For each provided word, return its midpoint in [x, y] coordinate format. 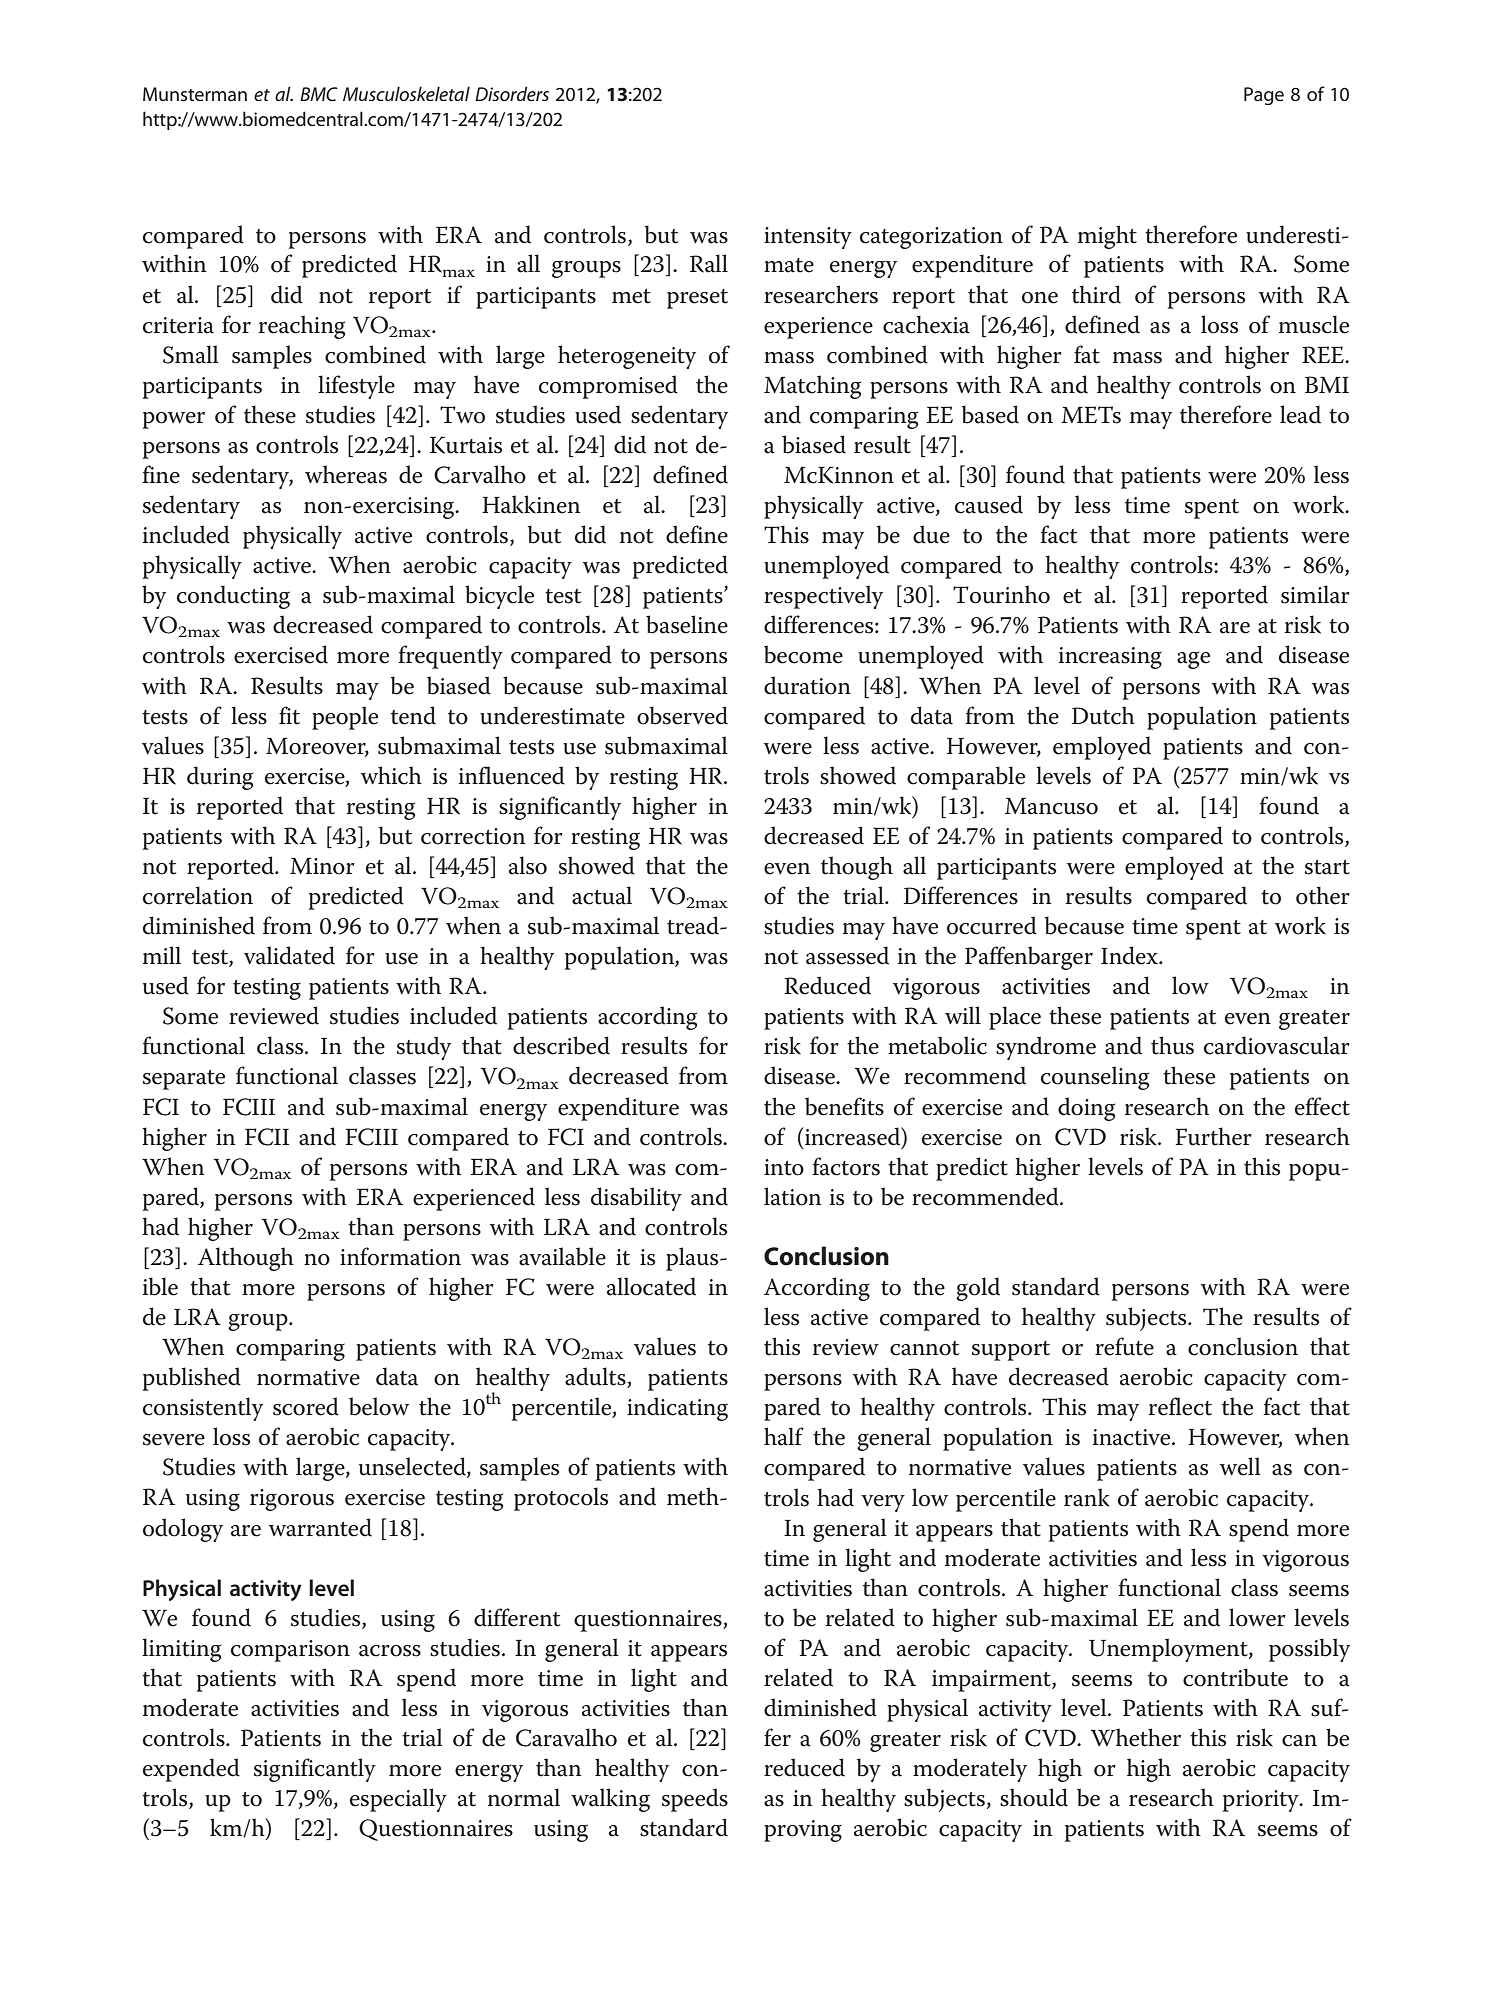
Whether [1135, 1737]
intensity [808, 238]
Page [1264, 96]
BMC [319, 94]
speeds [695, 1800]
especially [398, 1800]
